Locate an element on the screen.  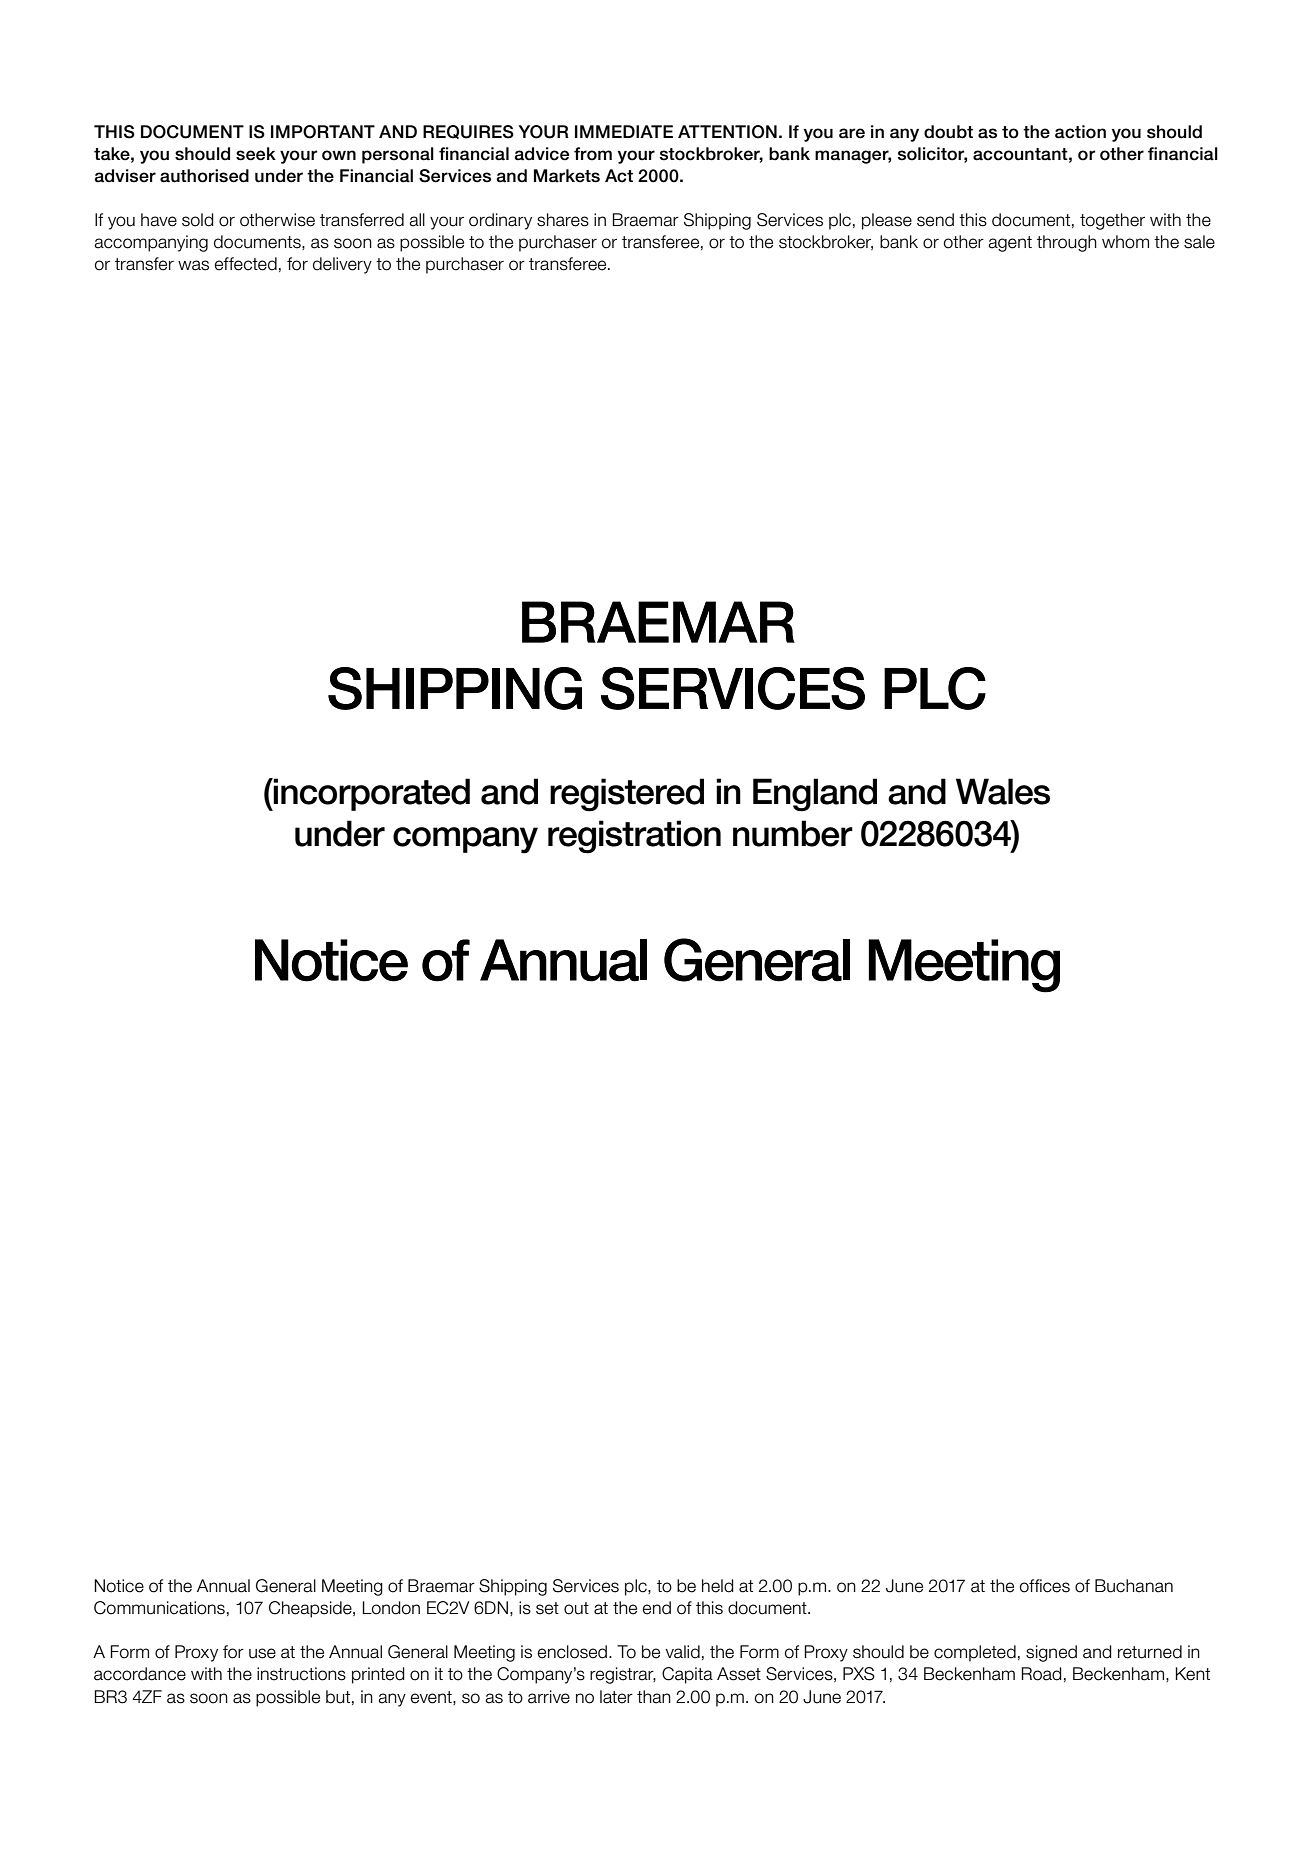
offices is located at coordinates (1045, 1586).
